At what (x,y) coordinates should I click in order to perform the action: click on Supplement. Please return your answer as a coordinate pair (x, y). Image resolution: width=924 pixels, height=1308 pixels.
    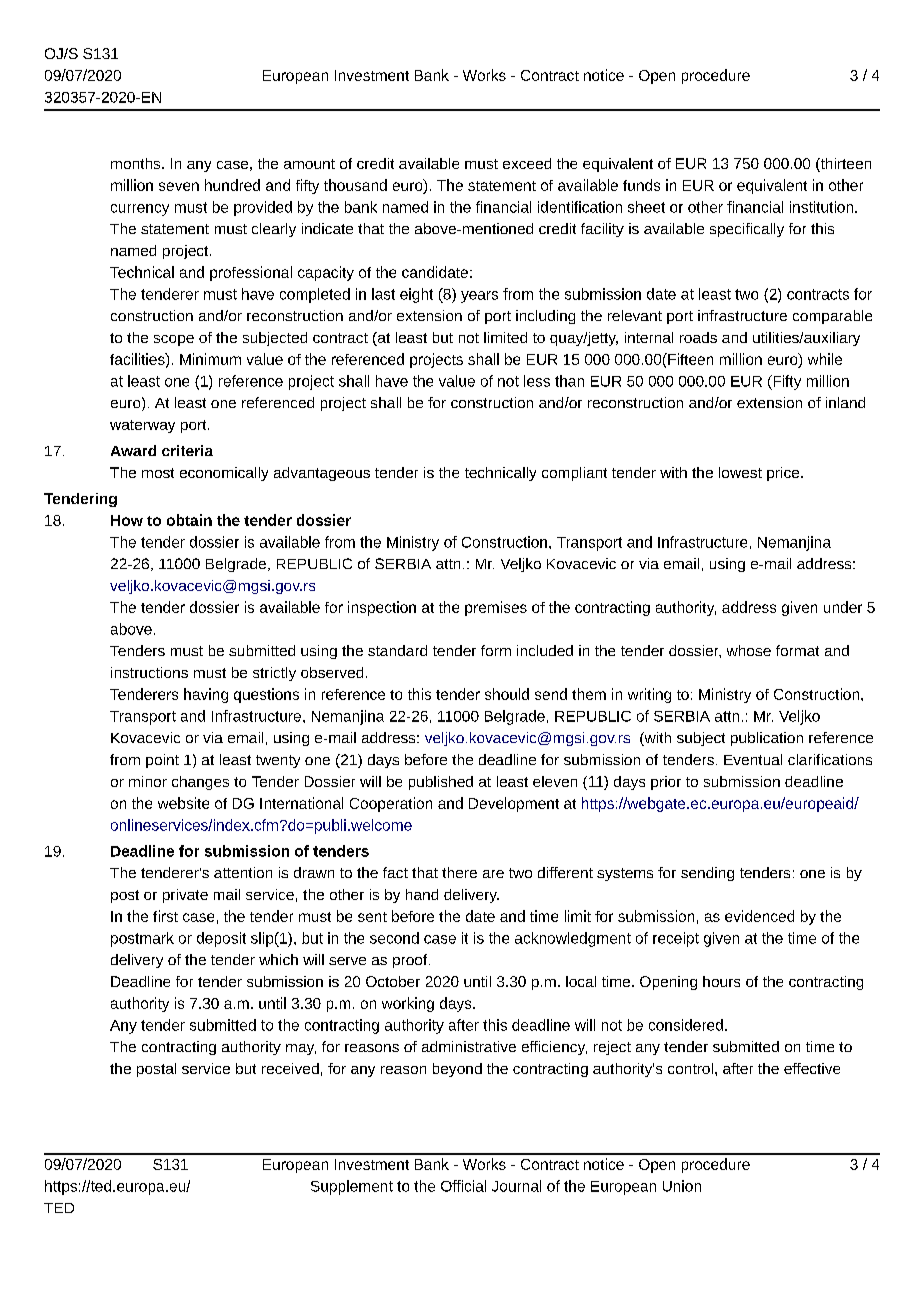
    Looking at the image, I should click on (352, 1187).
